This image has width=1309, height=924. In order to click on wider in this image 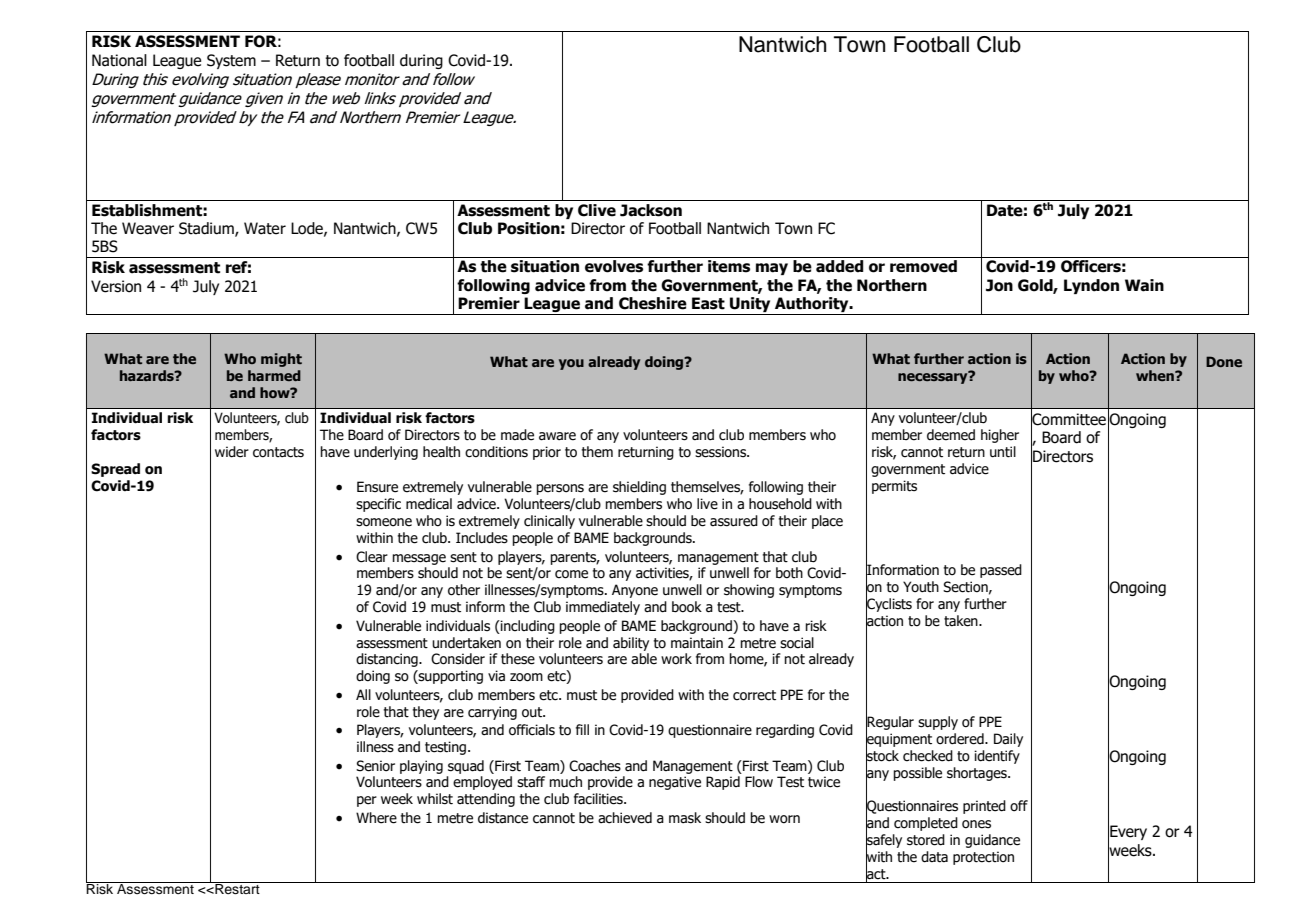, I will do `click(232, 452)`.
